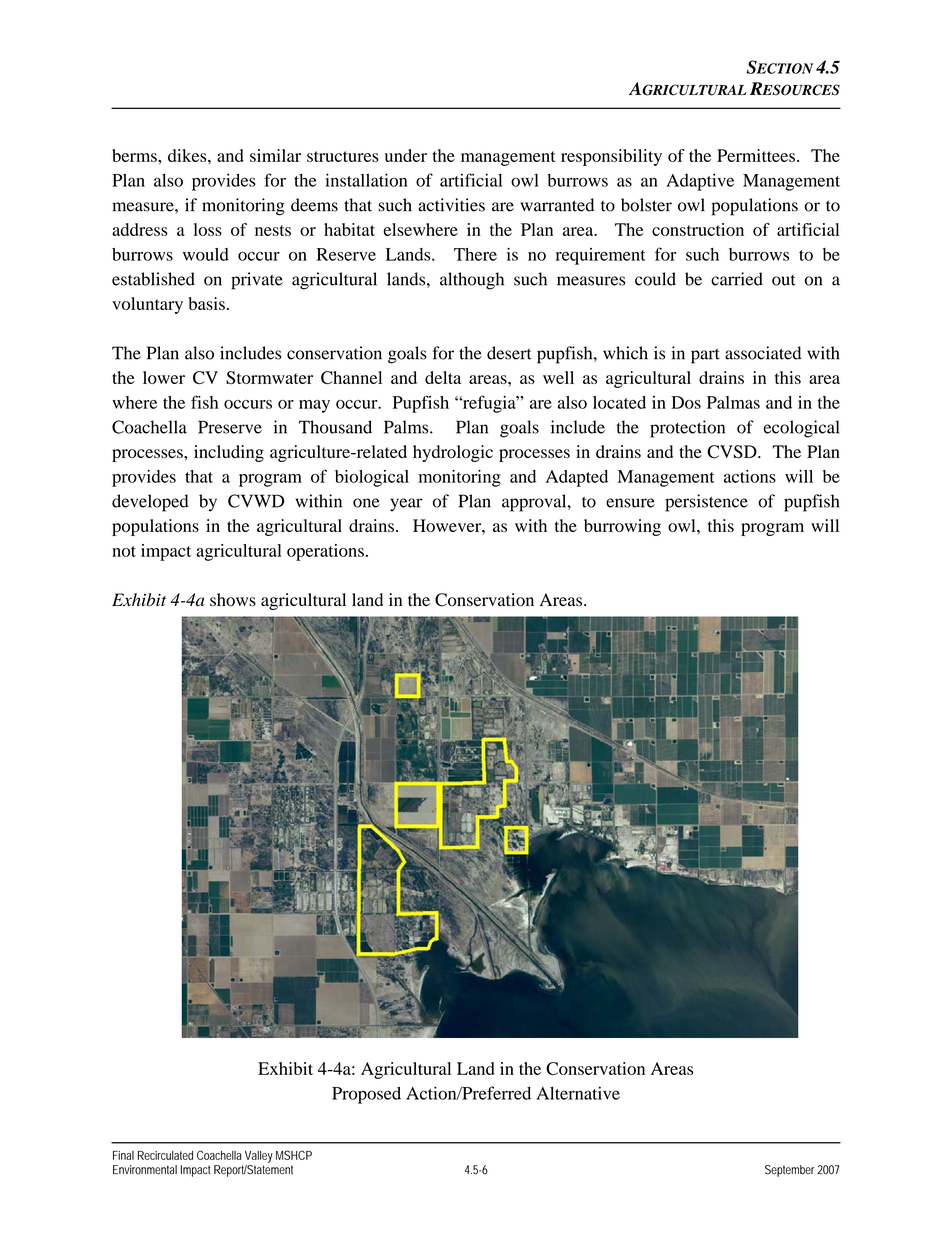 The height and width of the document is (1233, 952). I want to click on Recirculated, so click(165, 1155).
